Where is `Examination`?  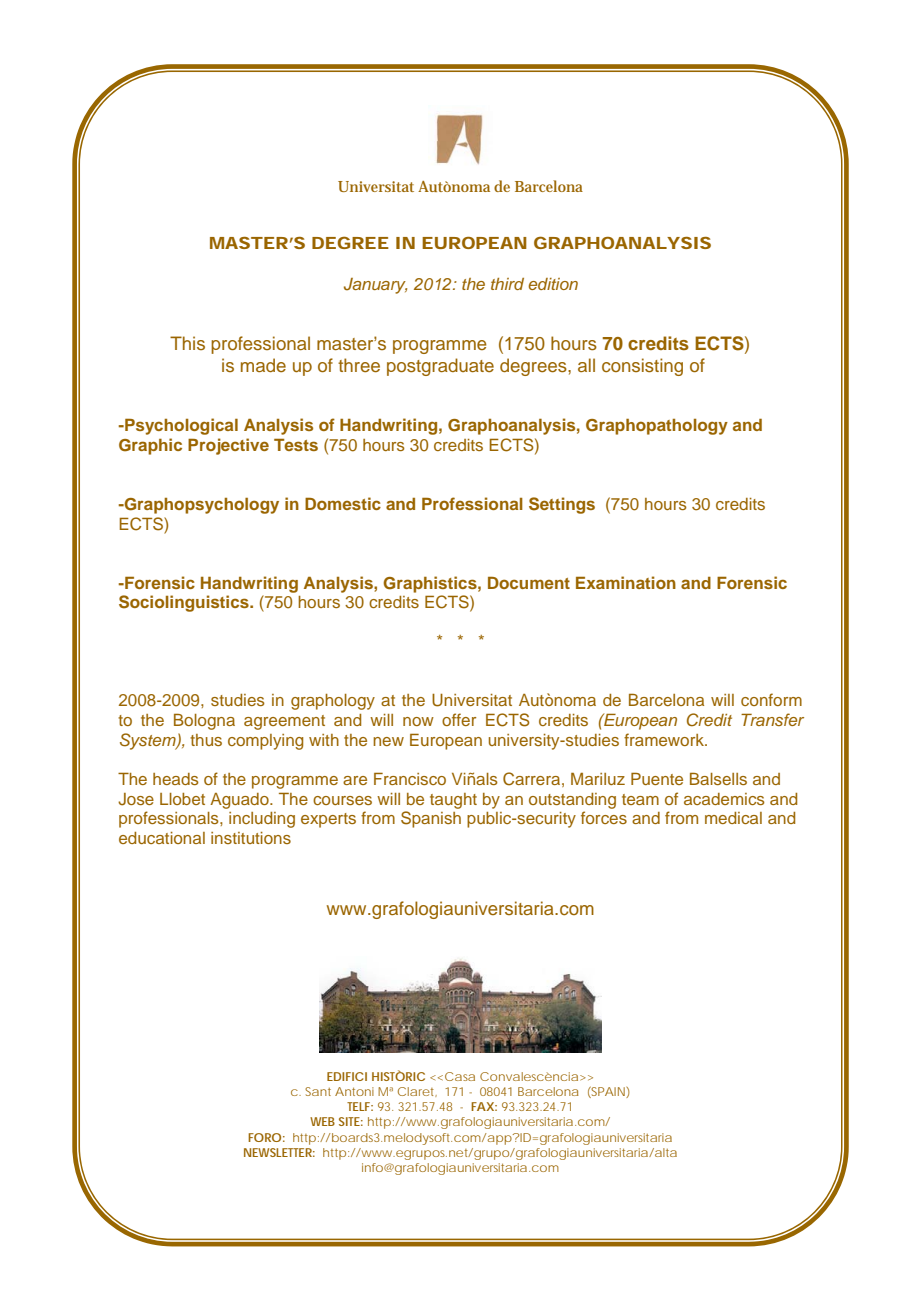 Examination is located at coordinates (626, 582).
